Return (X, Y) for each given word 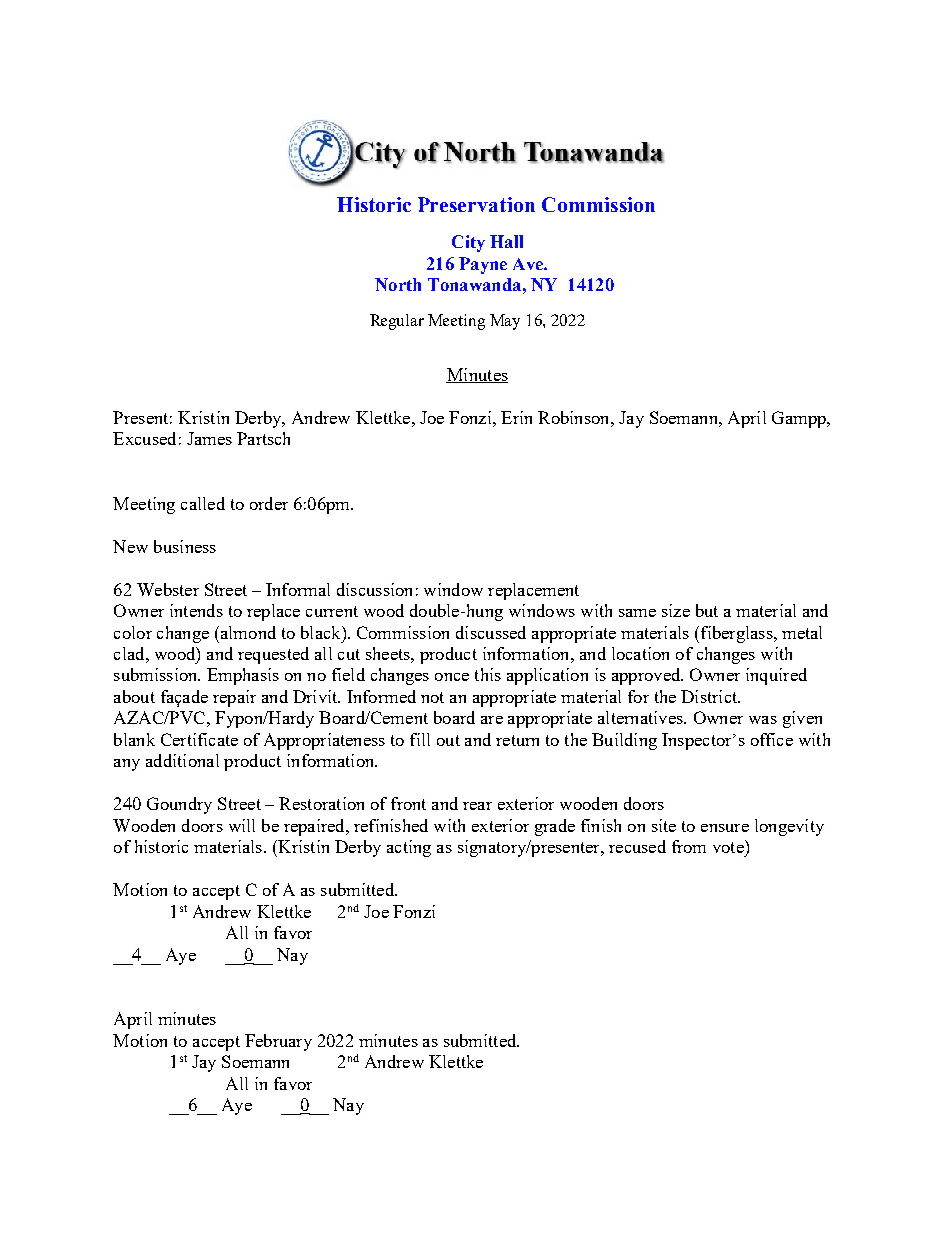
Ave (529, 264)
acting (409, 848)
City (468, 243)
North (398, 284)
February (278, 1042)
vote (729, 846)
